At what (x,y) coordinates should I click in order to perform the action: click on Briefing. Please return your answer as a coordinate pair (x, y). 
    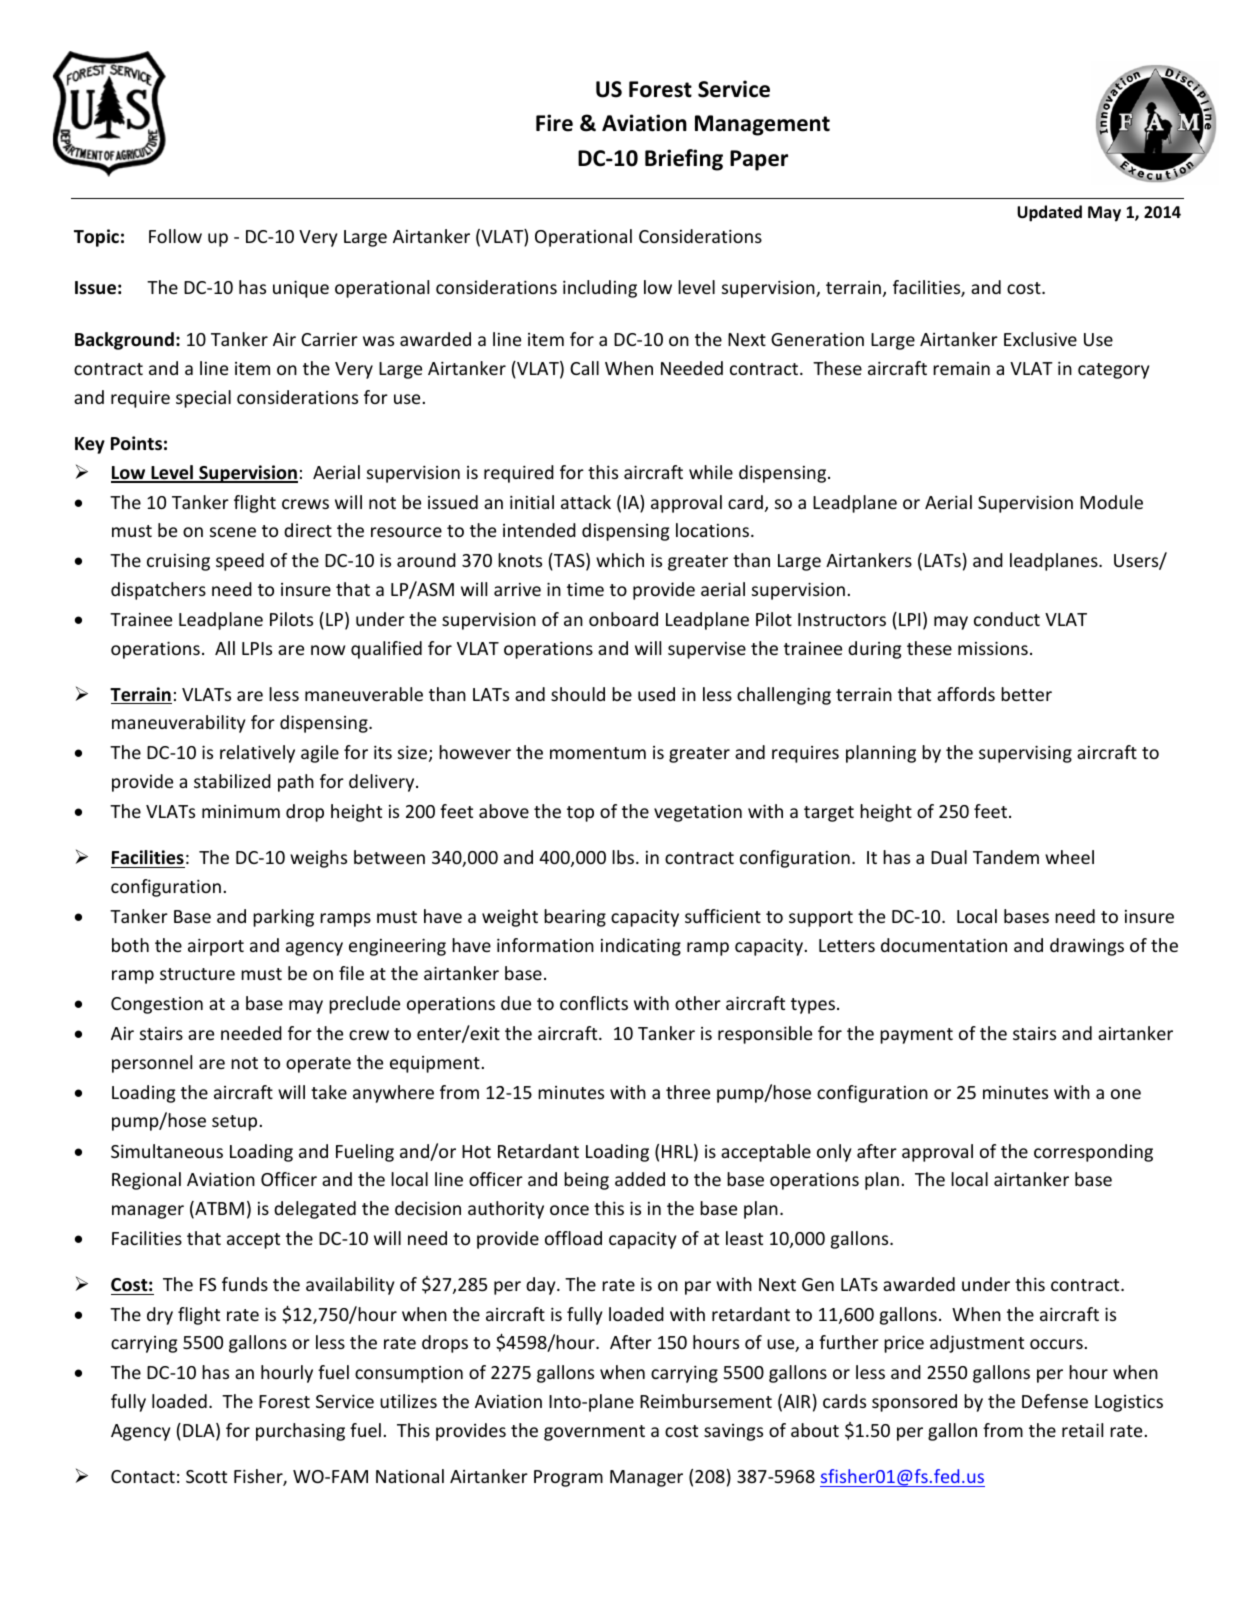
    Looking at the image, I should click on (684, 160).
